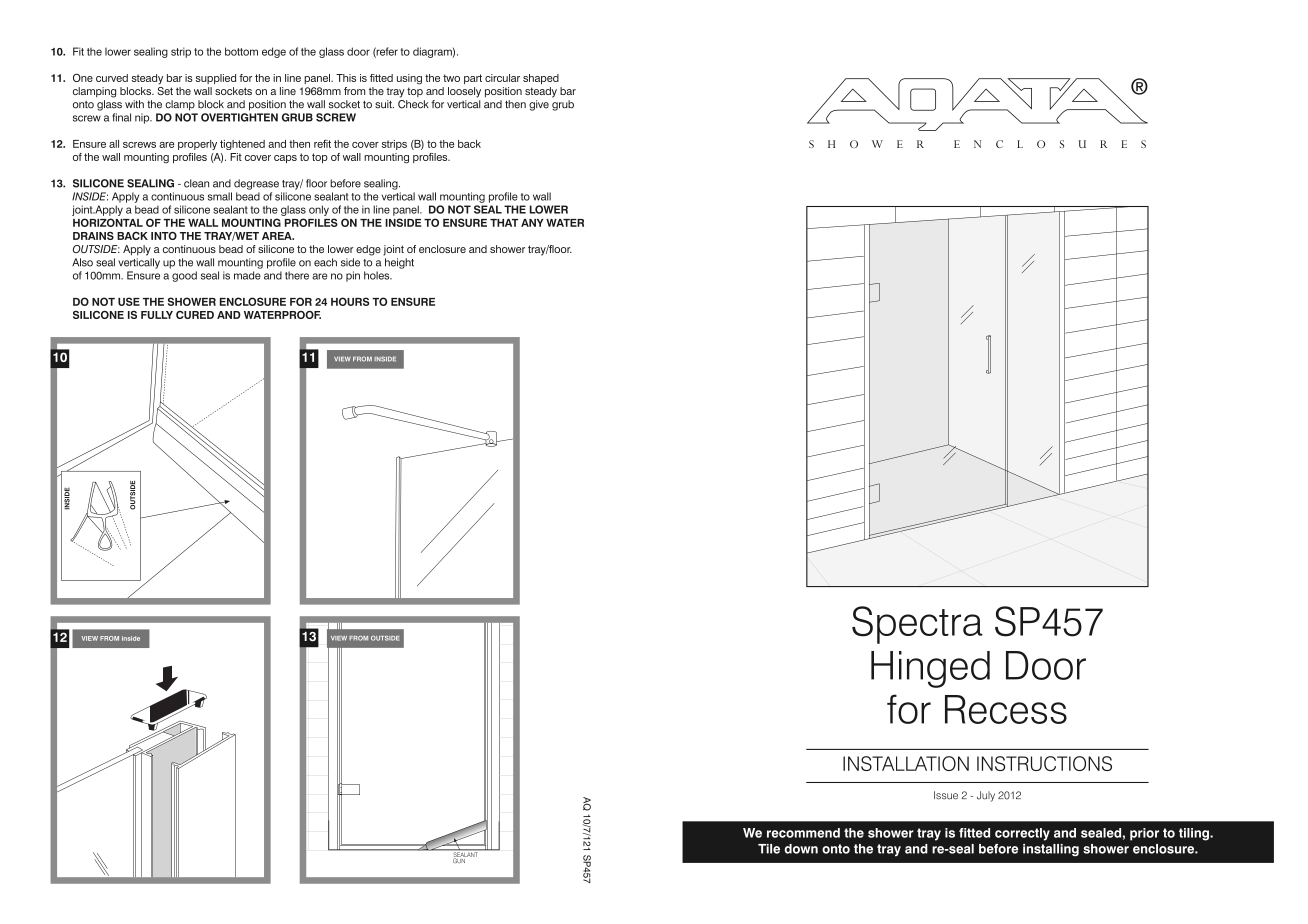 This image has width=1308, height=924. Describe the element at coordinates (350, 301) in the image. I see `HOURS` at that location.
